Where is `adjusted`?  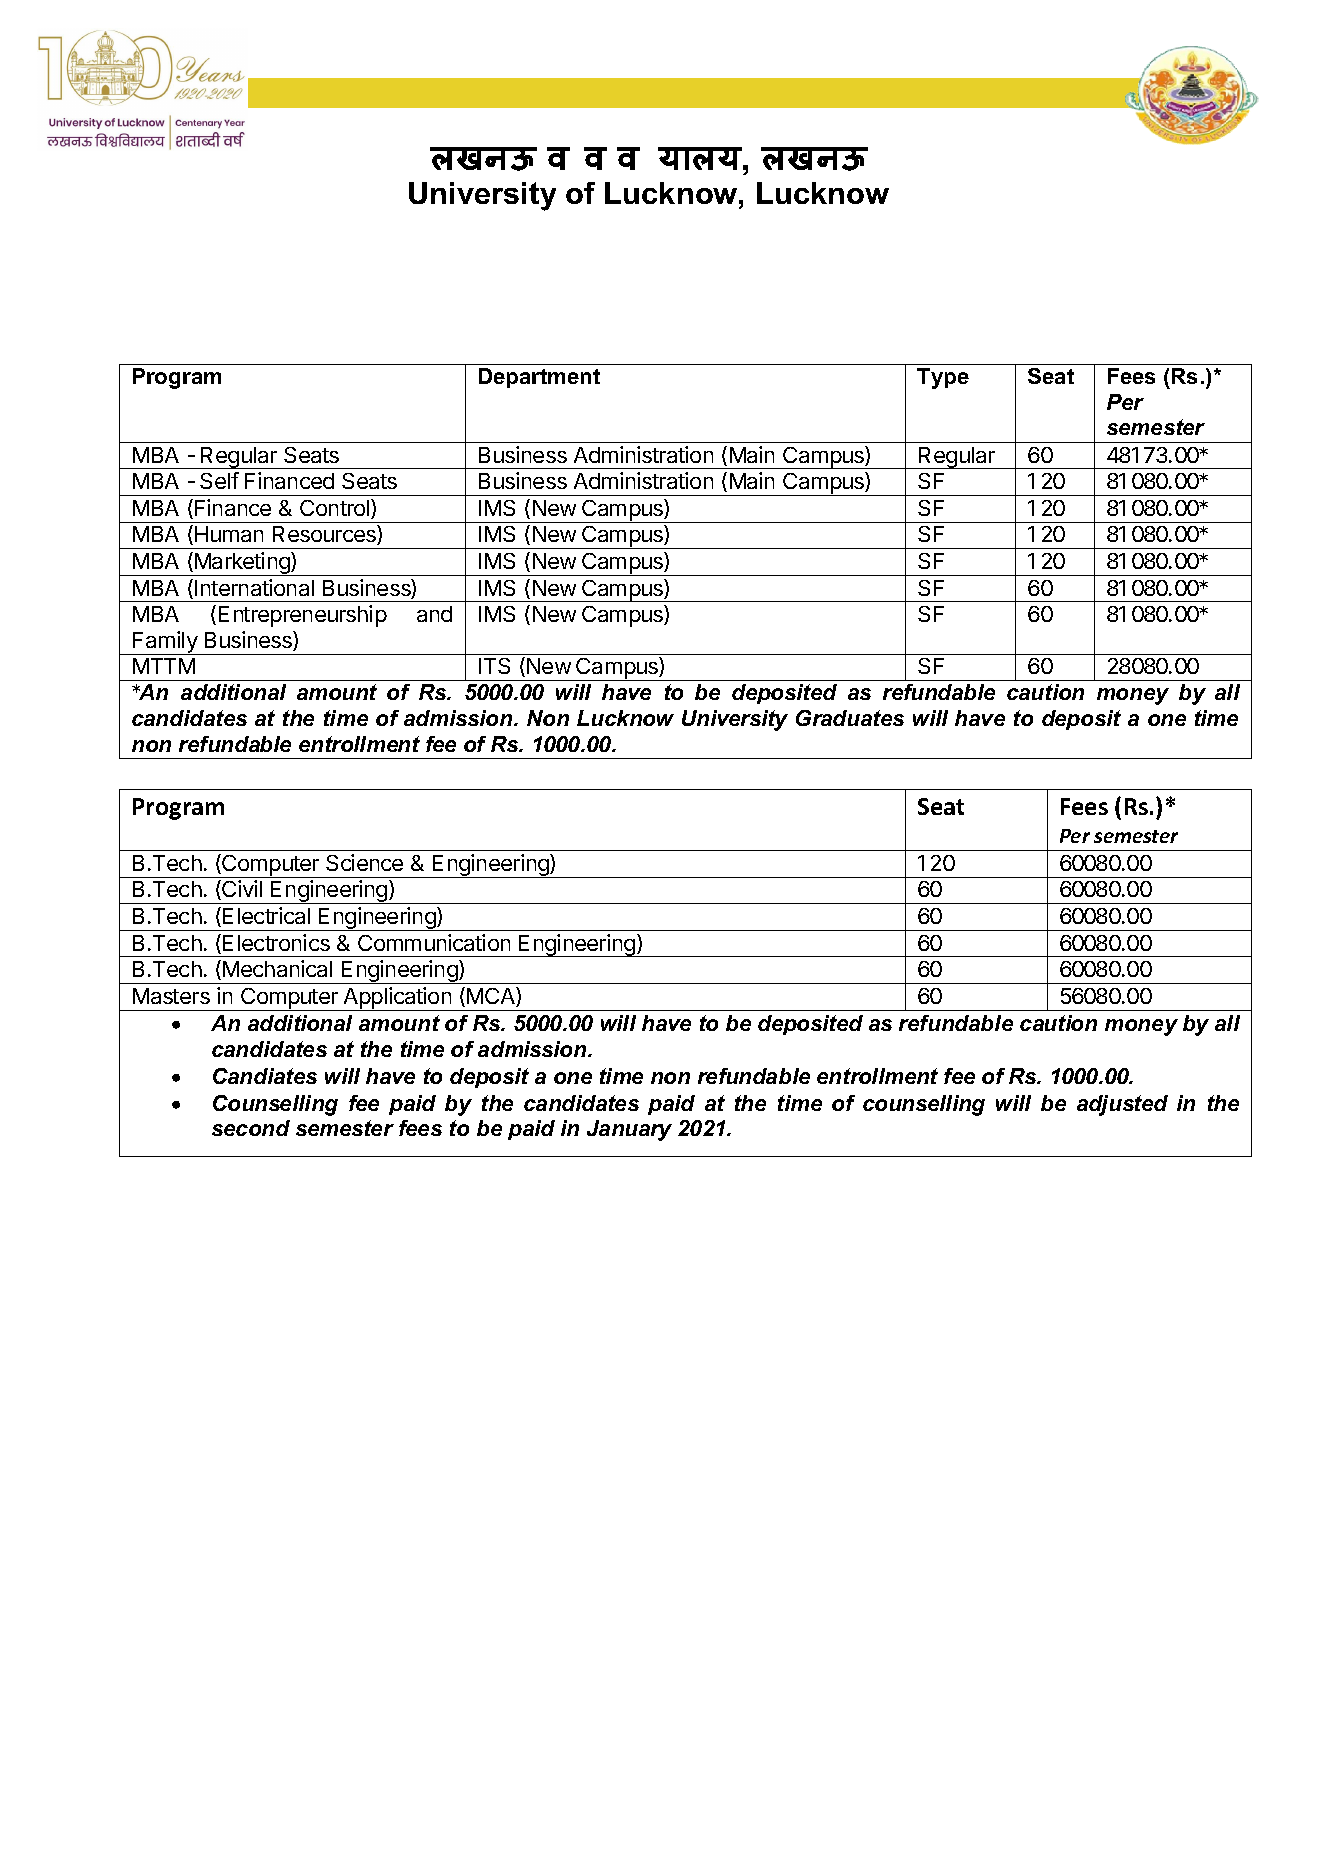
adjusted is located at coordinates (1122, 1105).
